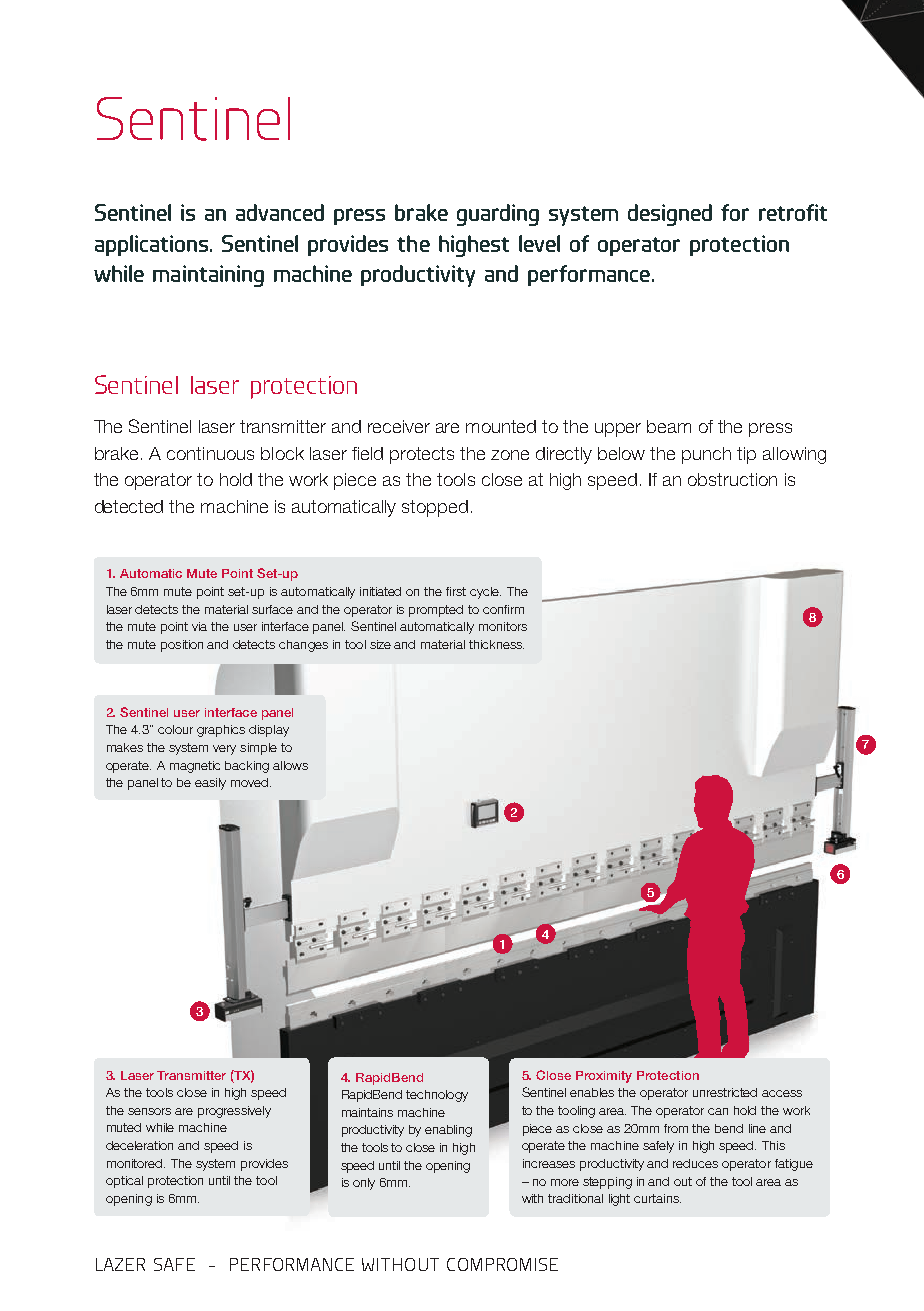 The image size is (924, 1311). I want to click on thickness, so click(496, 644).
